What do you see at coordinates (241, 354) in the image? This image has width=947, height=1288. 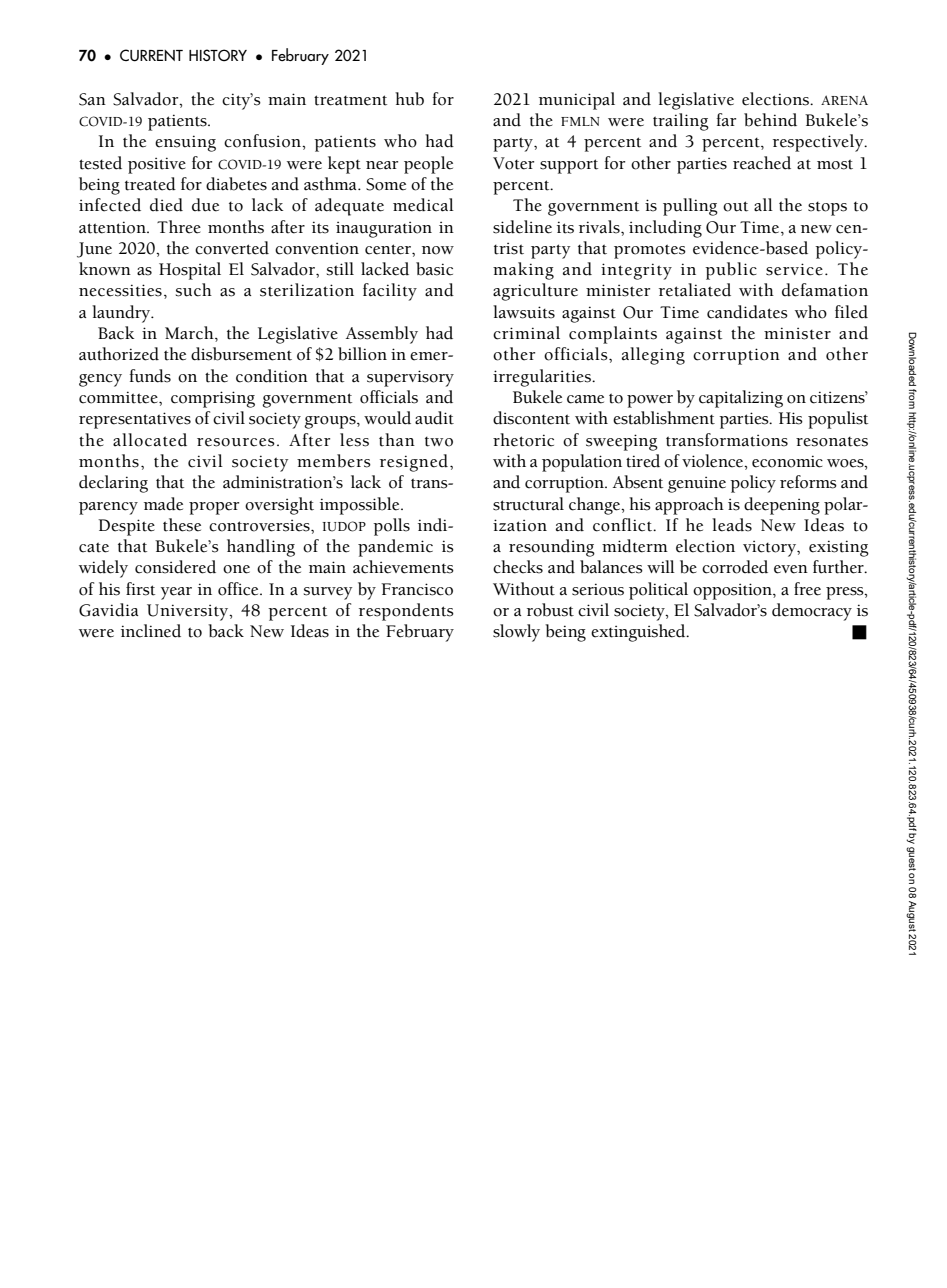 I see `disbursement` at bounding box center [241, 354].
